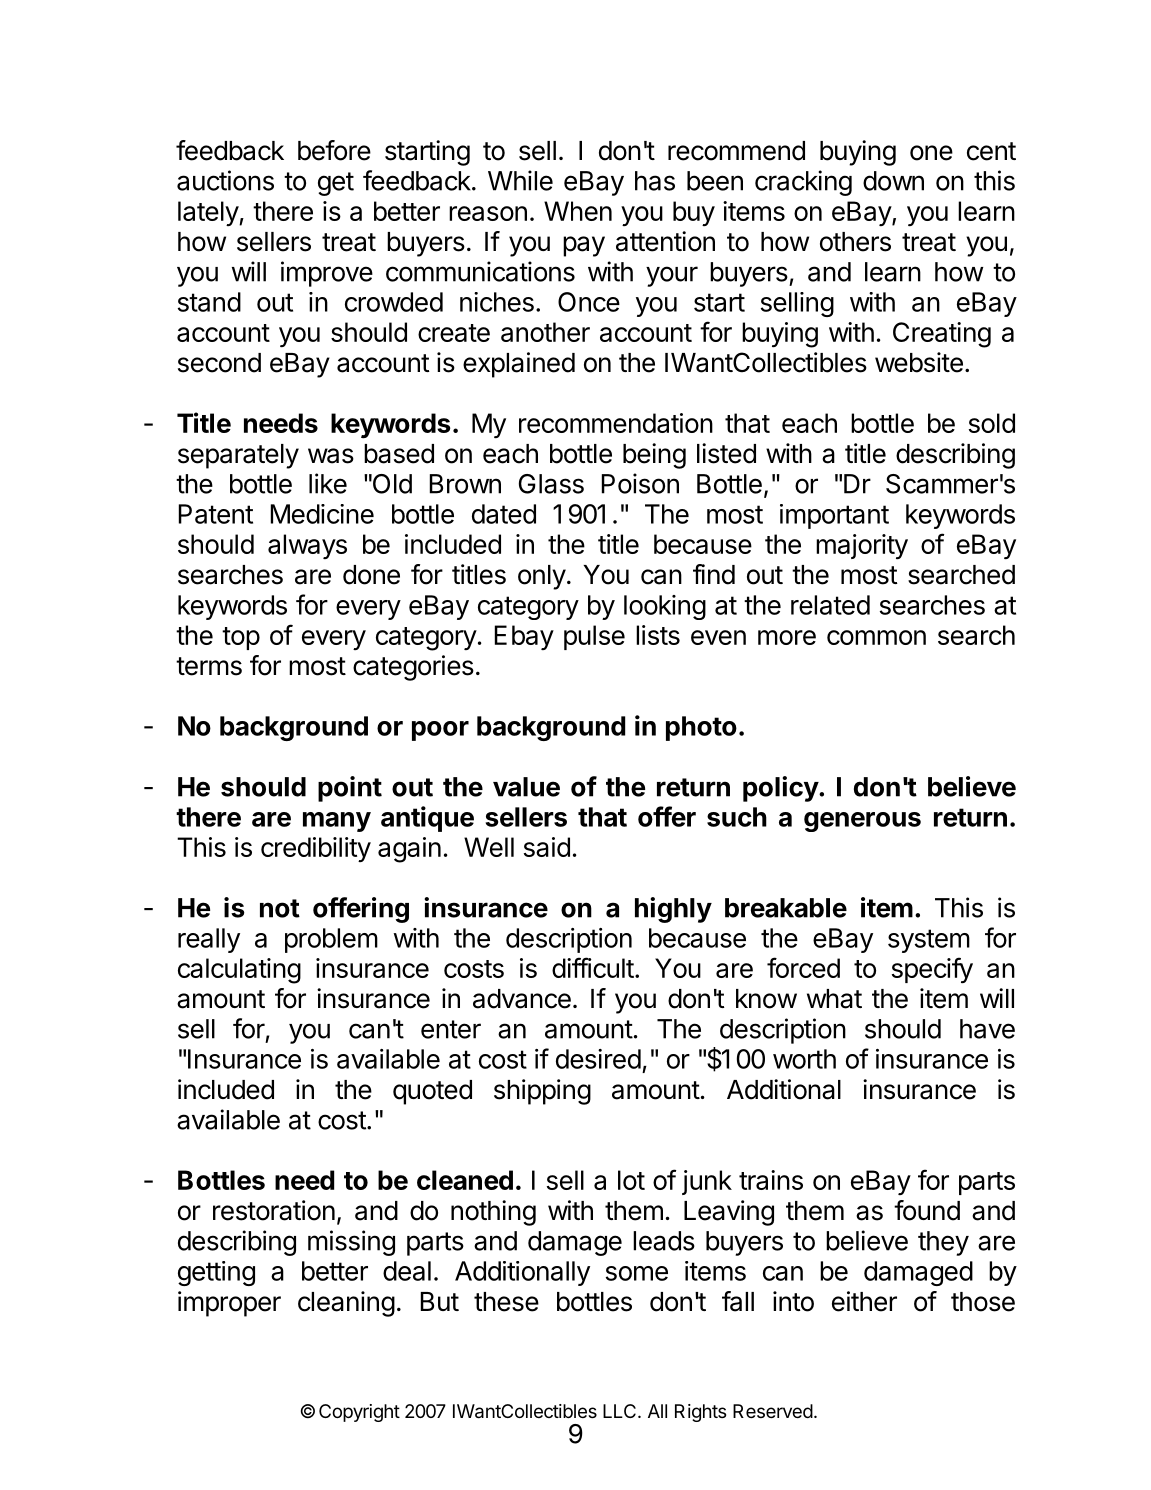 The image size is (1151, 1490). I want to click on down, so click(893, 181).
